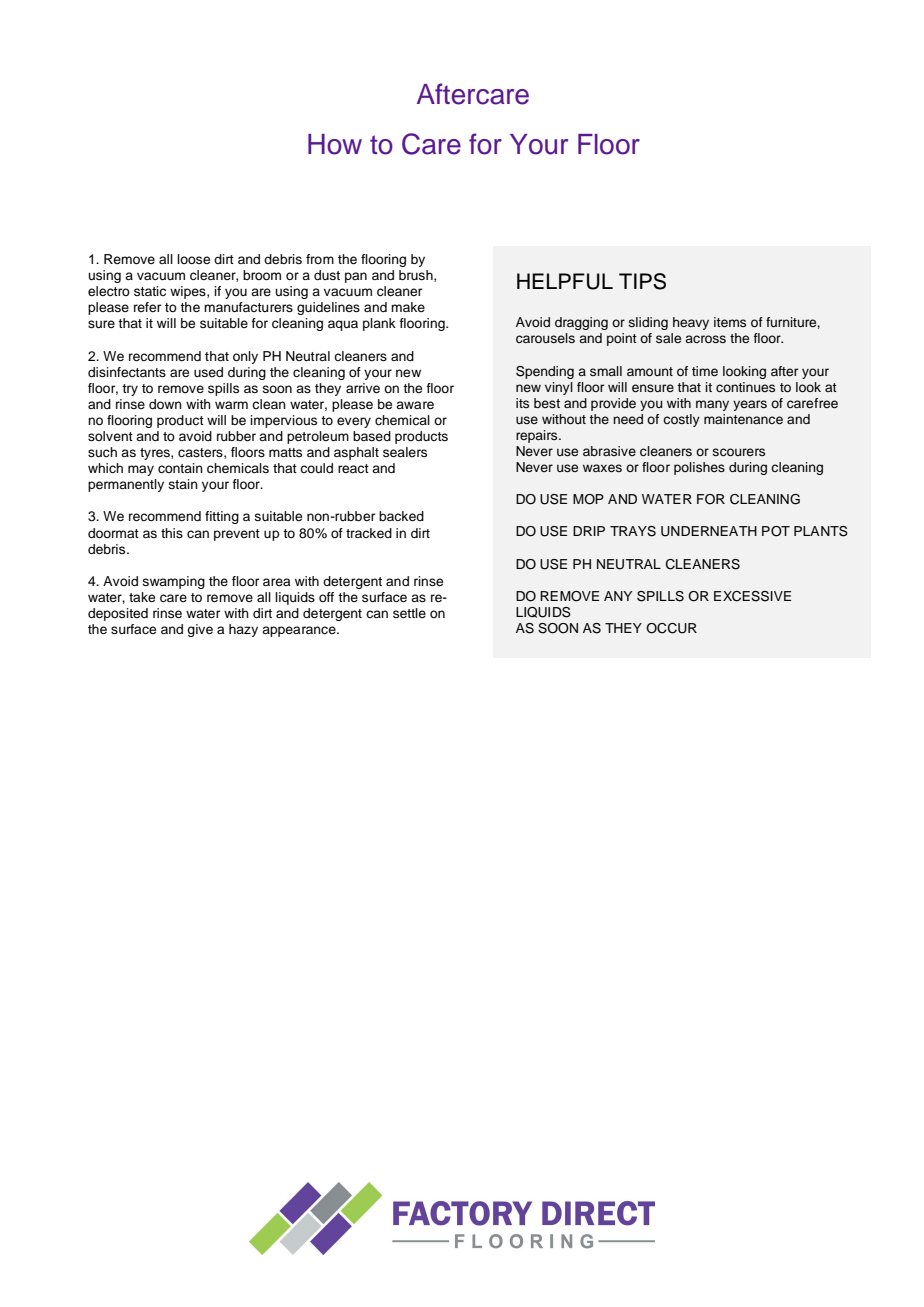 This screenshot has height=1307, width=924. What do you see at coordinates (409, 613) in the screenshot?
I see `settle` at bounding box center [409, 613].
